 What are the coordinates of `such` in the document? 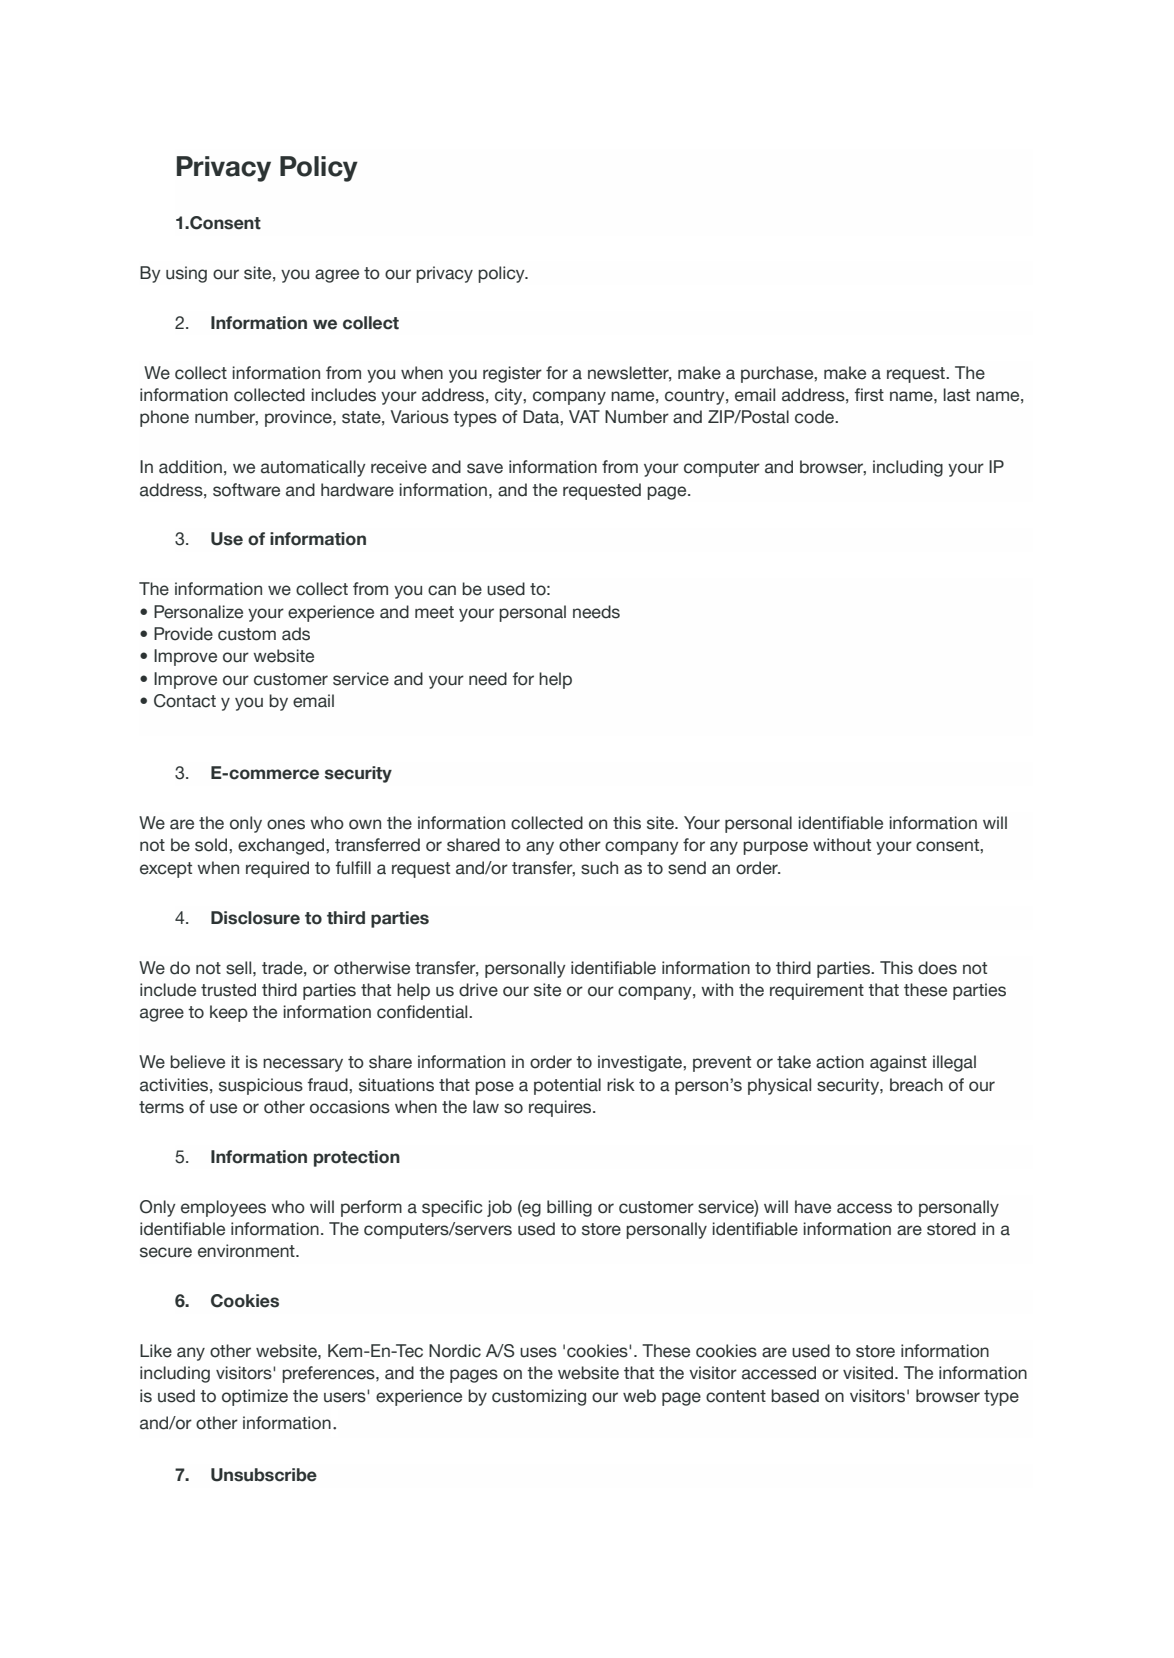 It's located at (599, 868).
